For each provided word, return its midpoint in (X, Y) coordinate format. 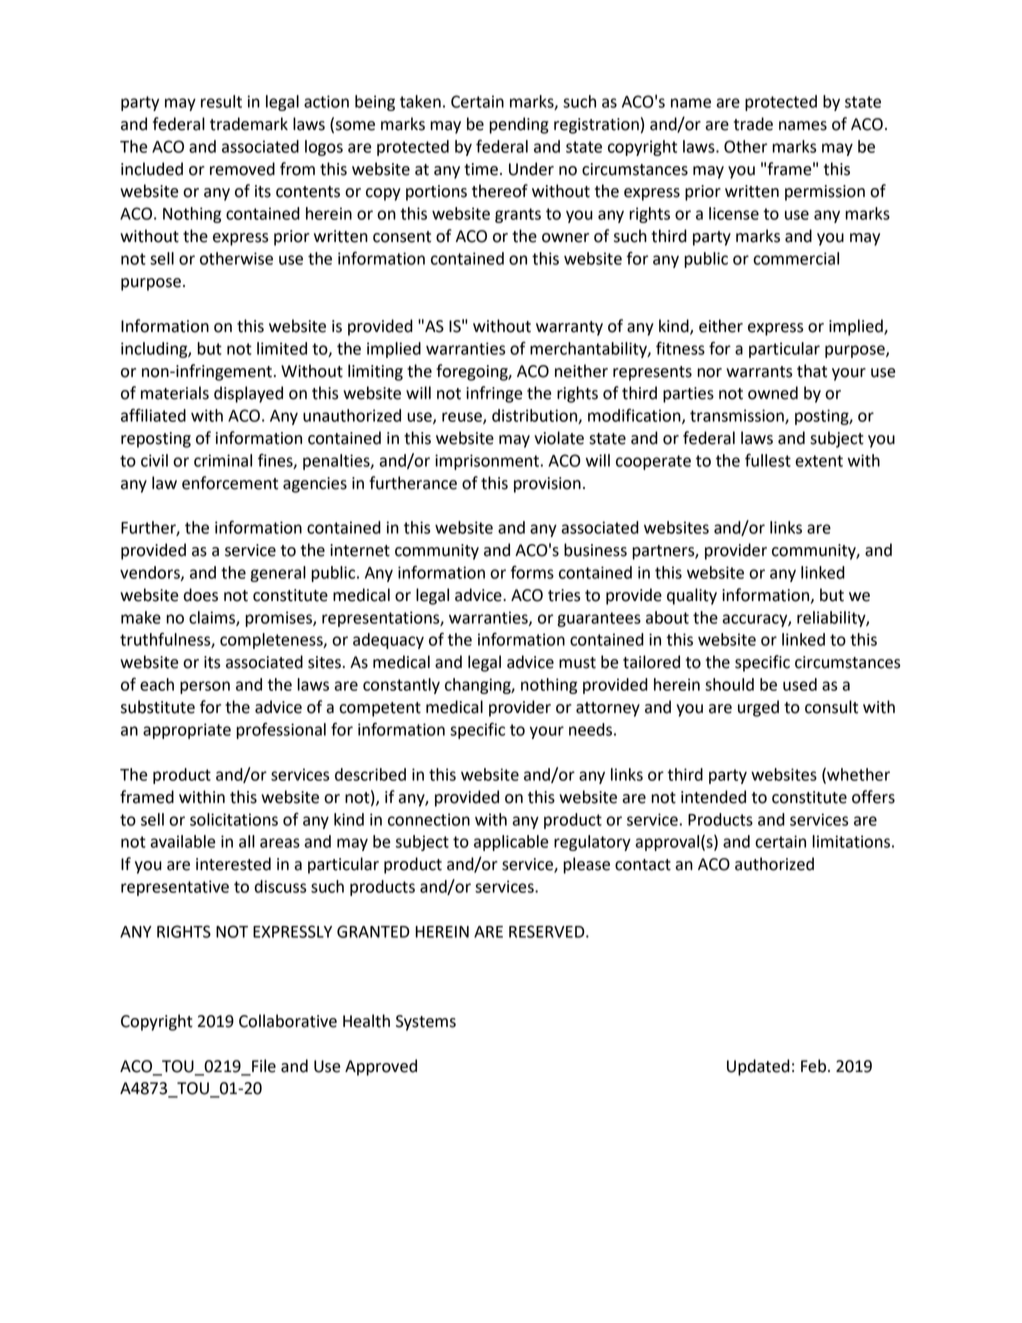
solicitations (234, 819)
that (812, 371)
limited (282, 348)
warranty (569, 328)
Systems (426, 1023)
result (221, 101)
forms (532, 572)
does (201, 595)
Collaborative (288, 1021)
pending (519, 125)
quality (692, 596)
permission (825, 193)
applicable (511, 843)
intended (713, 797)
